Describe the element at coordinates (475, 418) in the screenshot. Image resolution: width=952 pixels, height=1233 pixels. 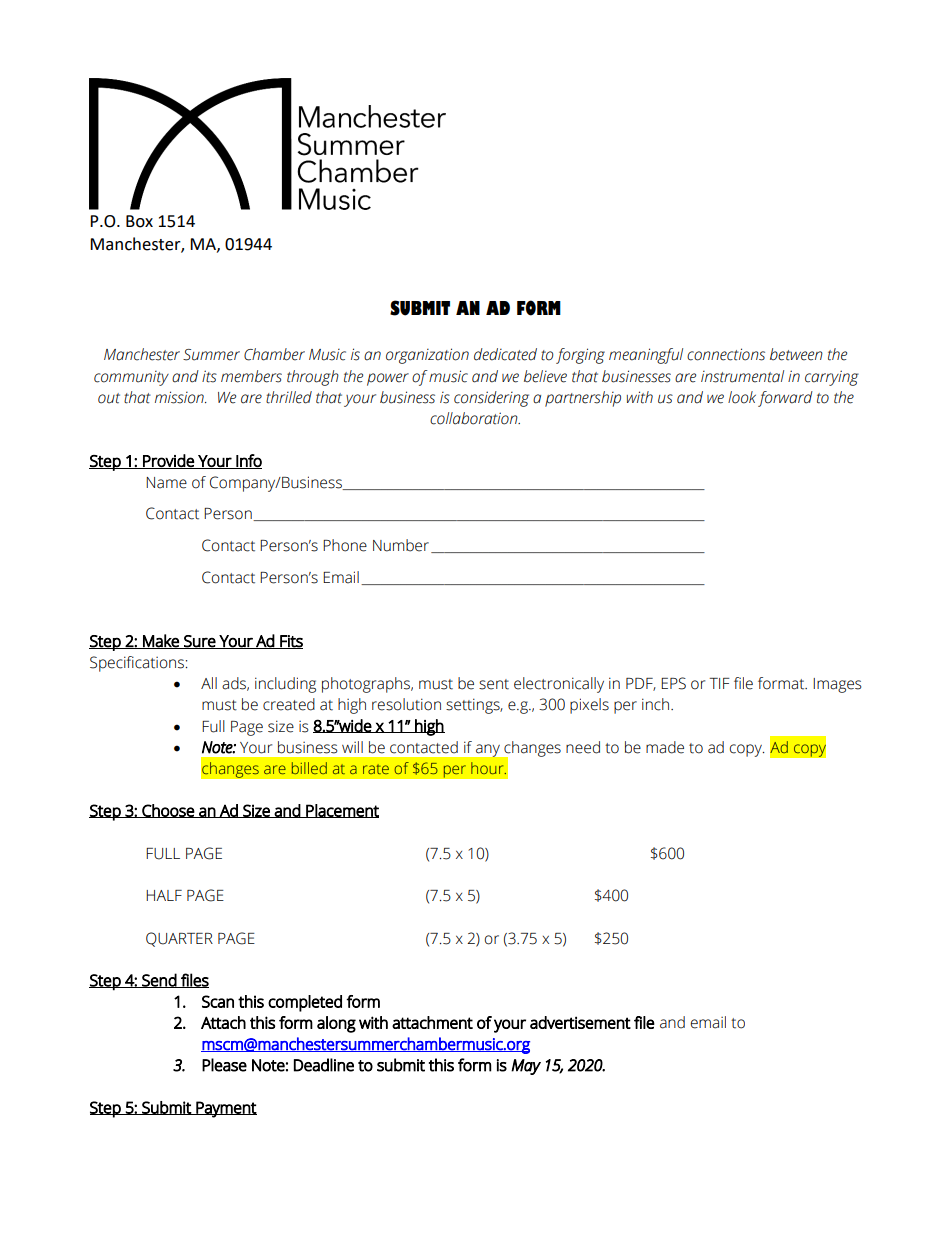
I see `collaboration` at that location.
